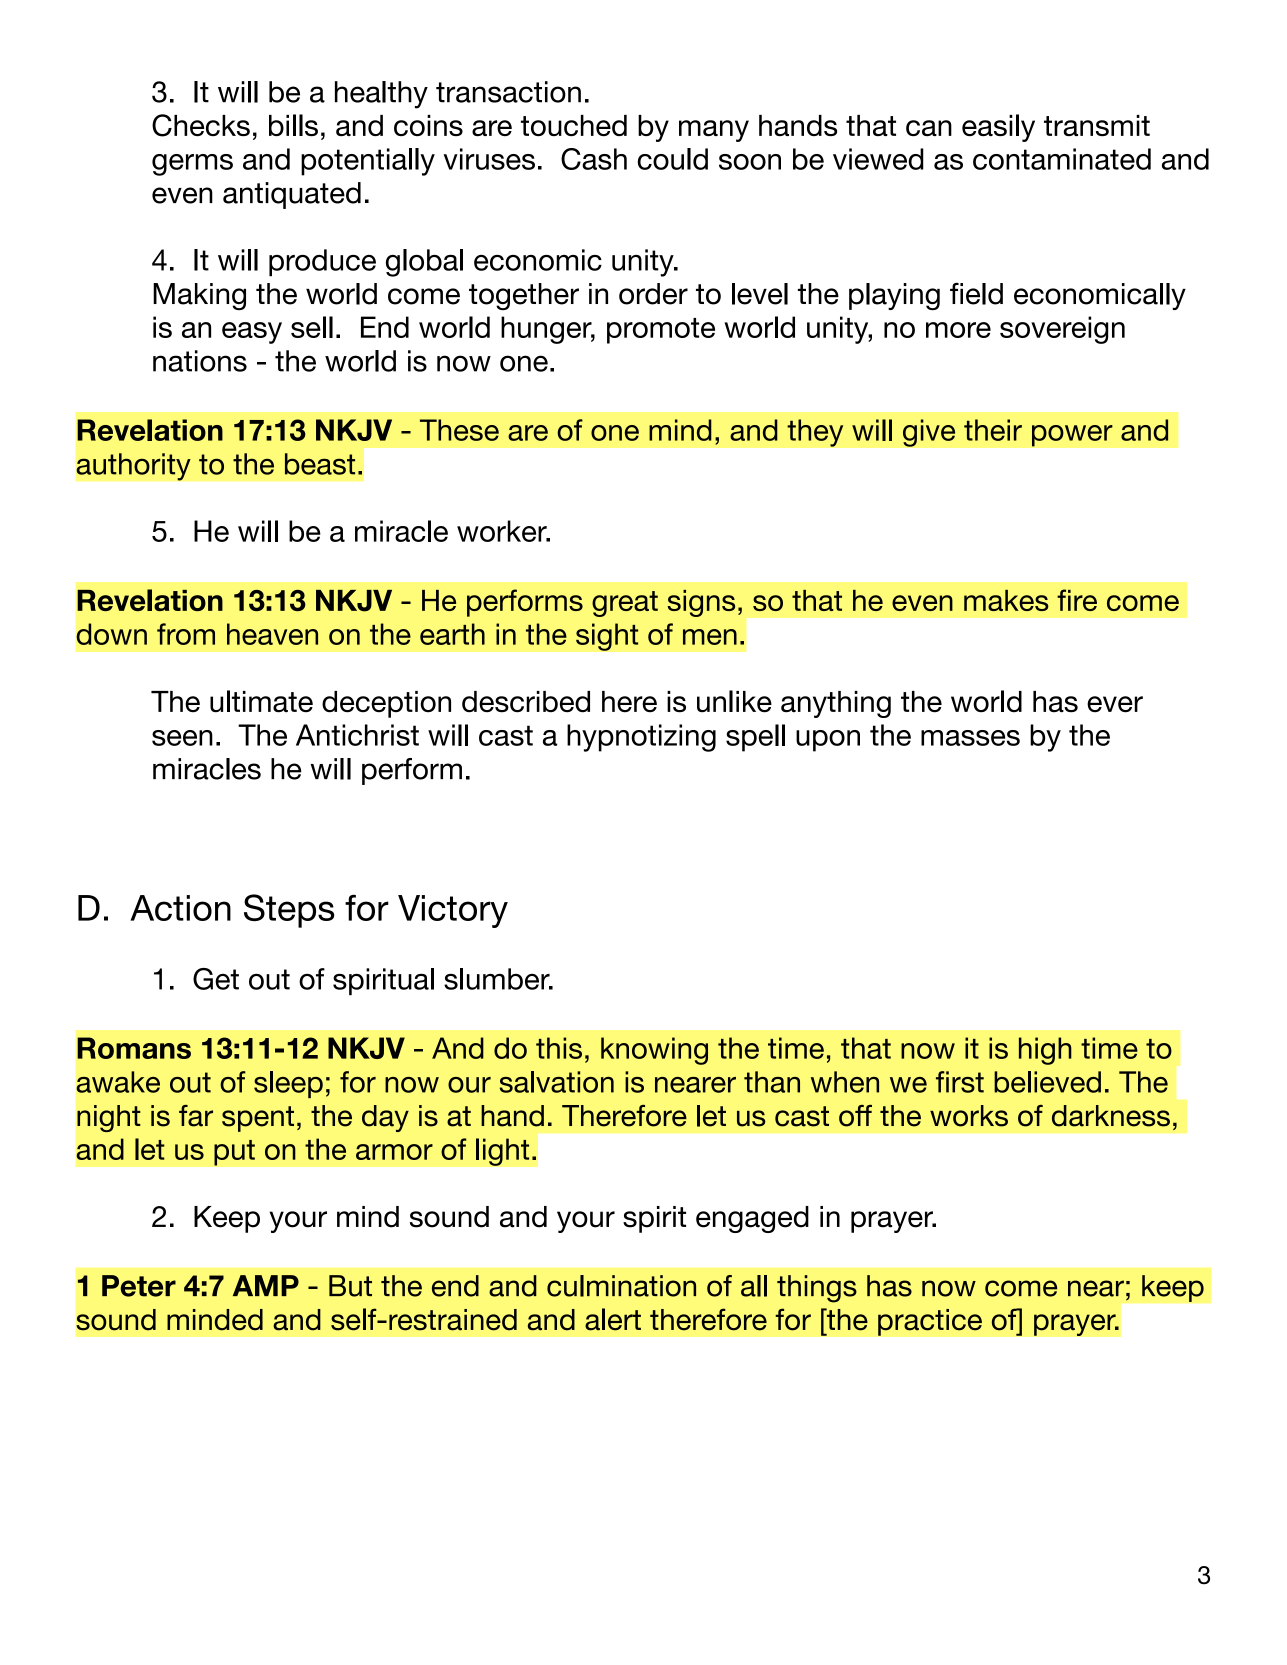  I want to click on touched, so click(574, 125).
